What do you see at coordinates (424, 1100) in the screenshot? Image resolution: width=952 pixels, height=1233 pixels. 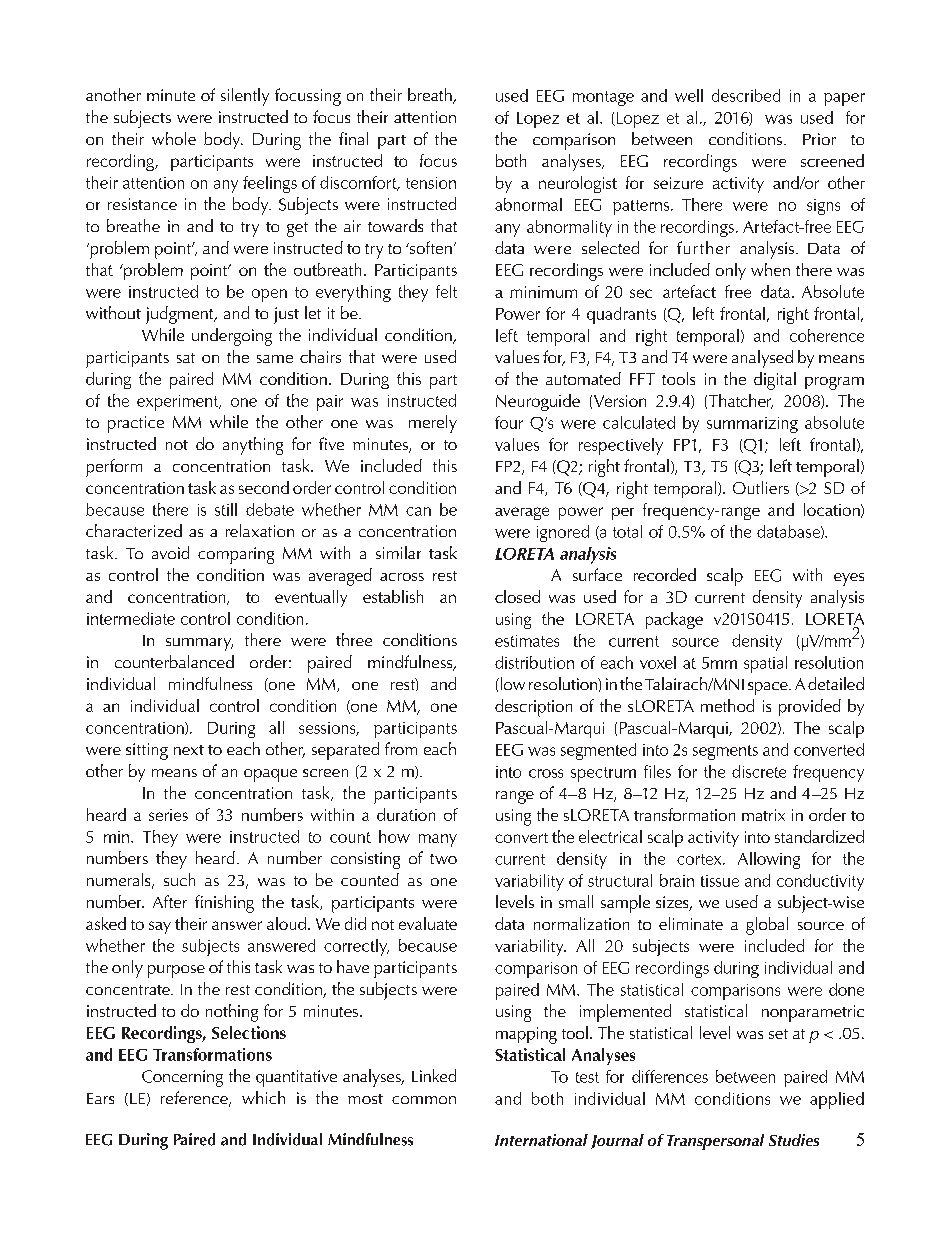 I see `common` at bounding box center [424, 1100].
